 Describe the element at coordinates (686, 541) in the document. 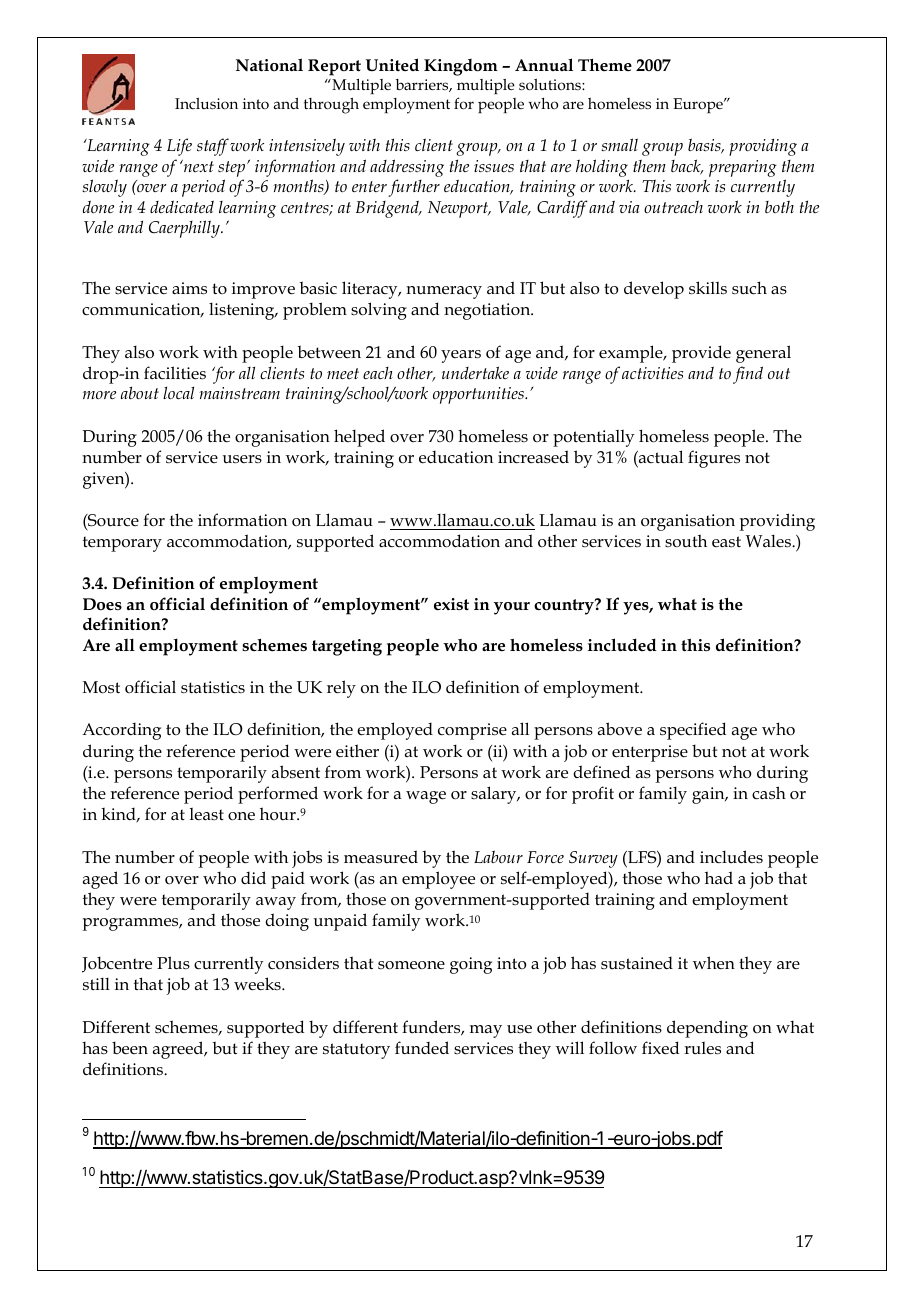

I see `south` at that location.
